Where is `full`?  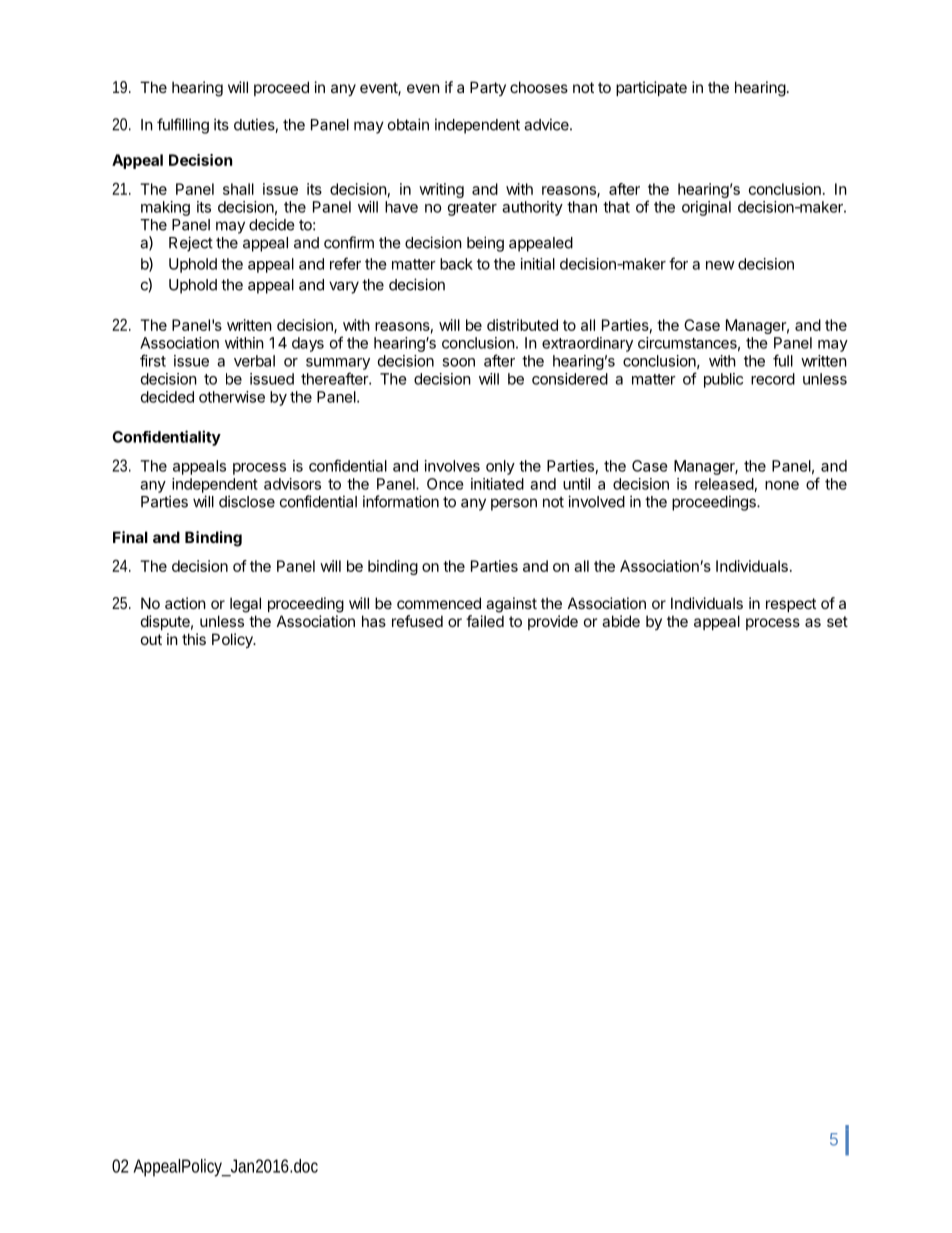 full is located at coordinates (783, 360).
